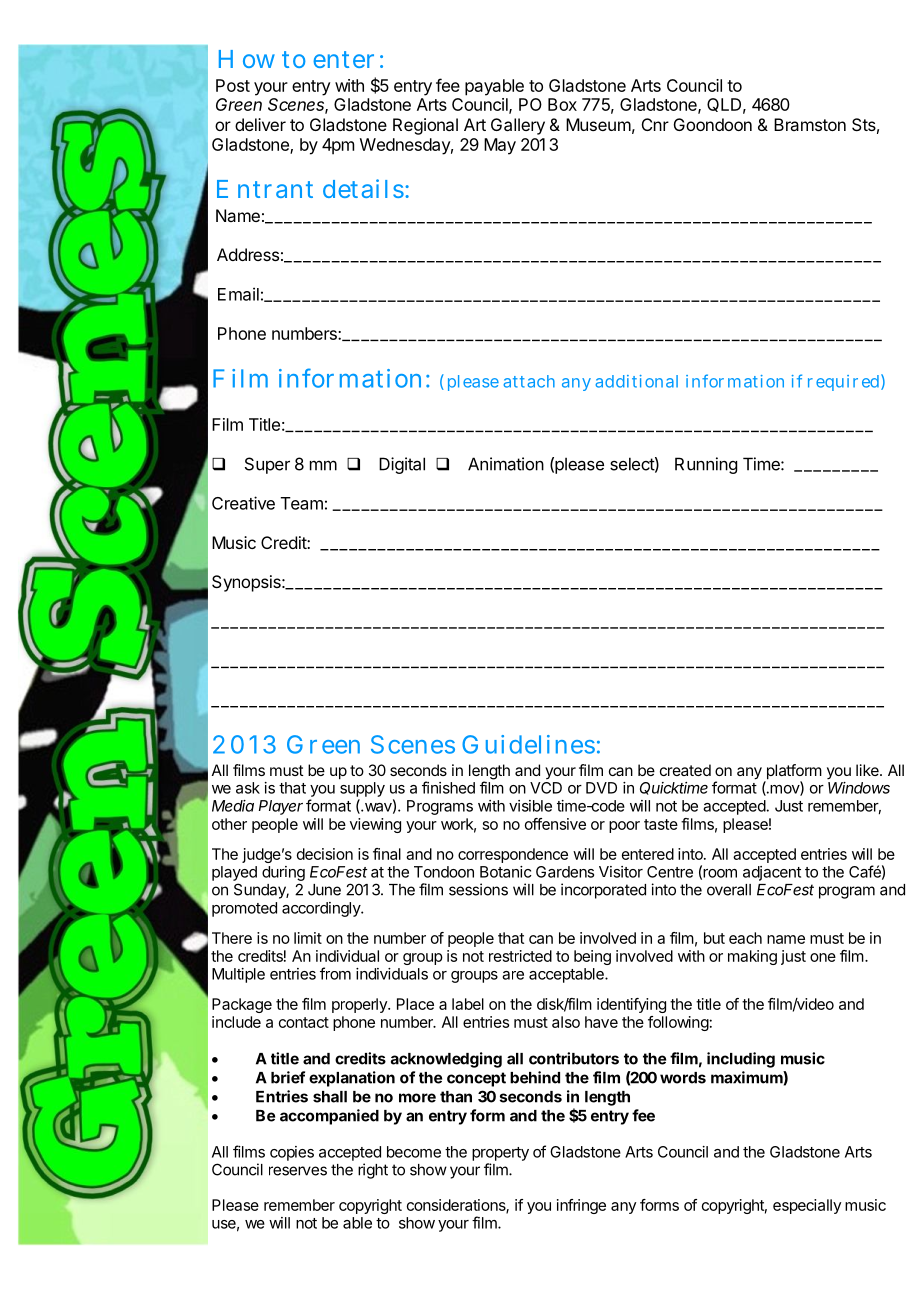 This document has width=924, height=1308. What do you see at coordinates (706, 465) in the document?
I see `Running` at bounding box center [706, 465].
